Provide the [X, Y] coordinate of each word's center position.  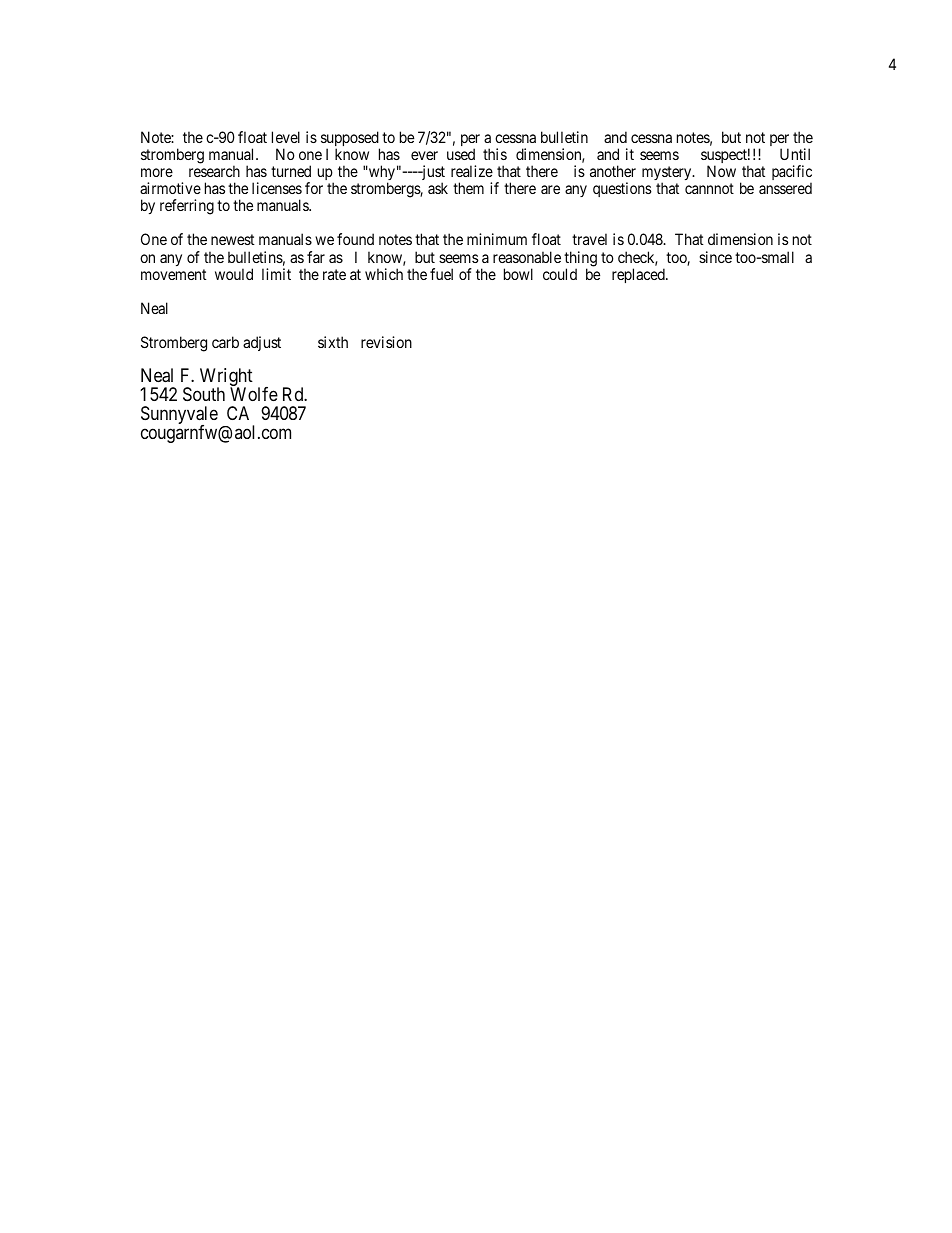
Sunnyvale [179, 416]
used [461, 154]
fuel [441, 274]
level [286, 137]
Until [795, 154]
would [234, 274]
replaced [639, 275]
